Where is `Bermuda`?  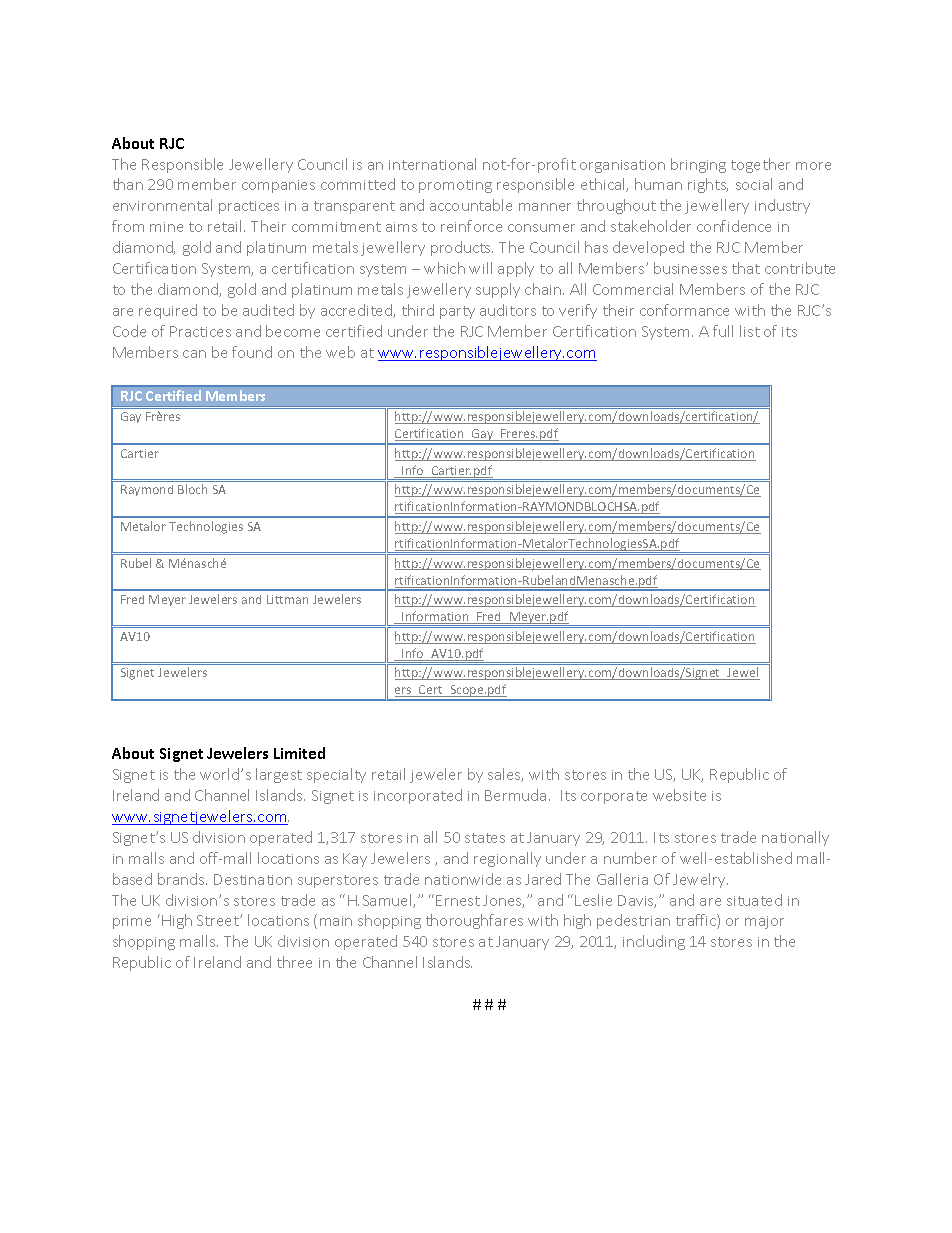
Bermuda is located at coordinates (515, 795).
